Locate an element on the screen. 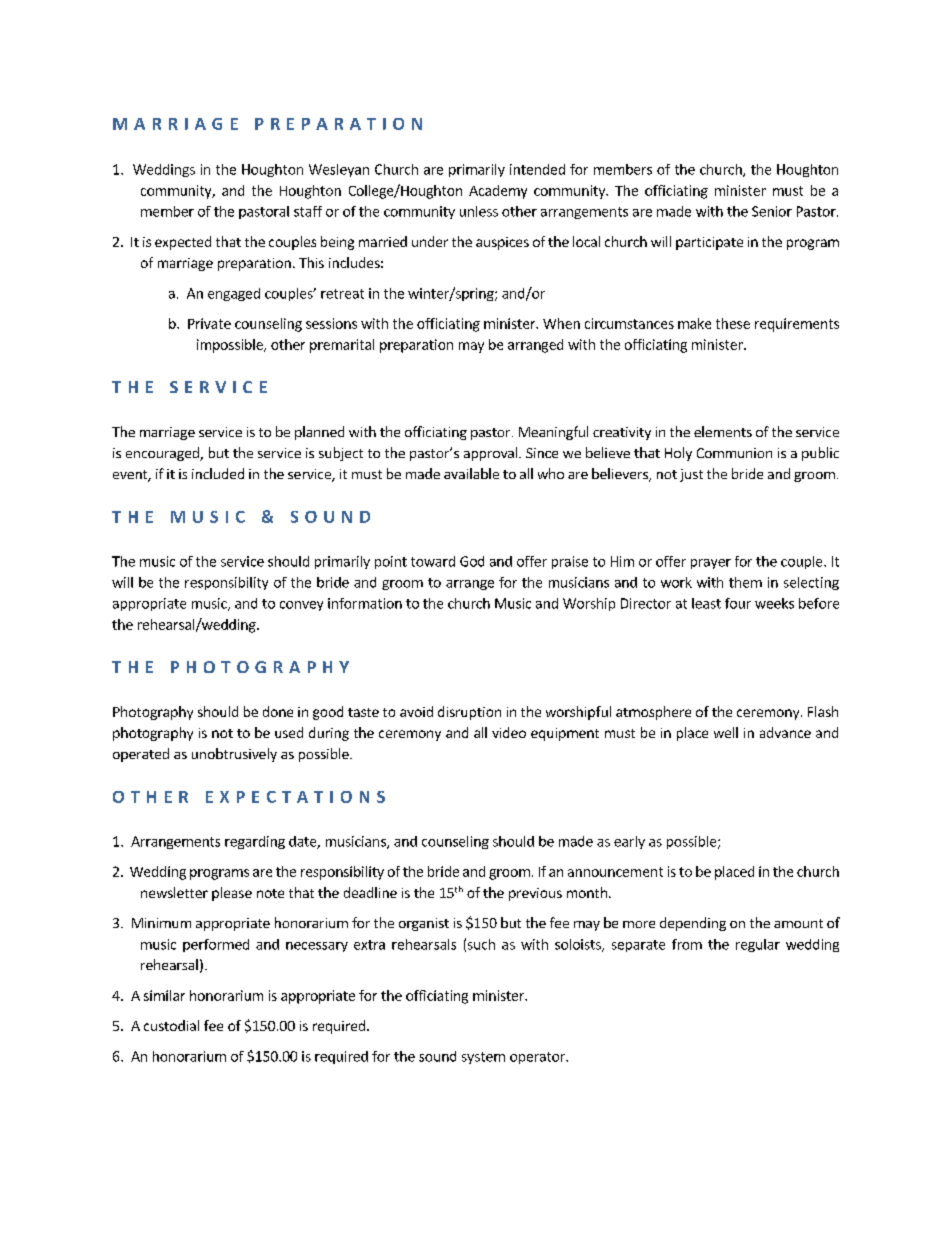 The width and height of the screenshot is (952, 1233). Senior is located at coordinates (772, 211).
